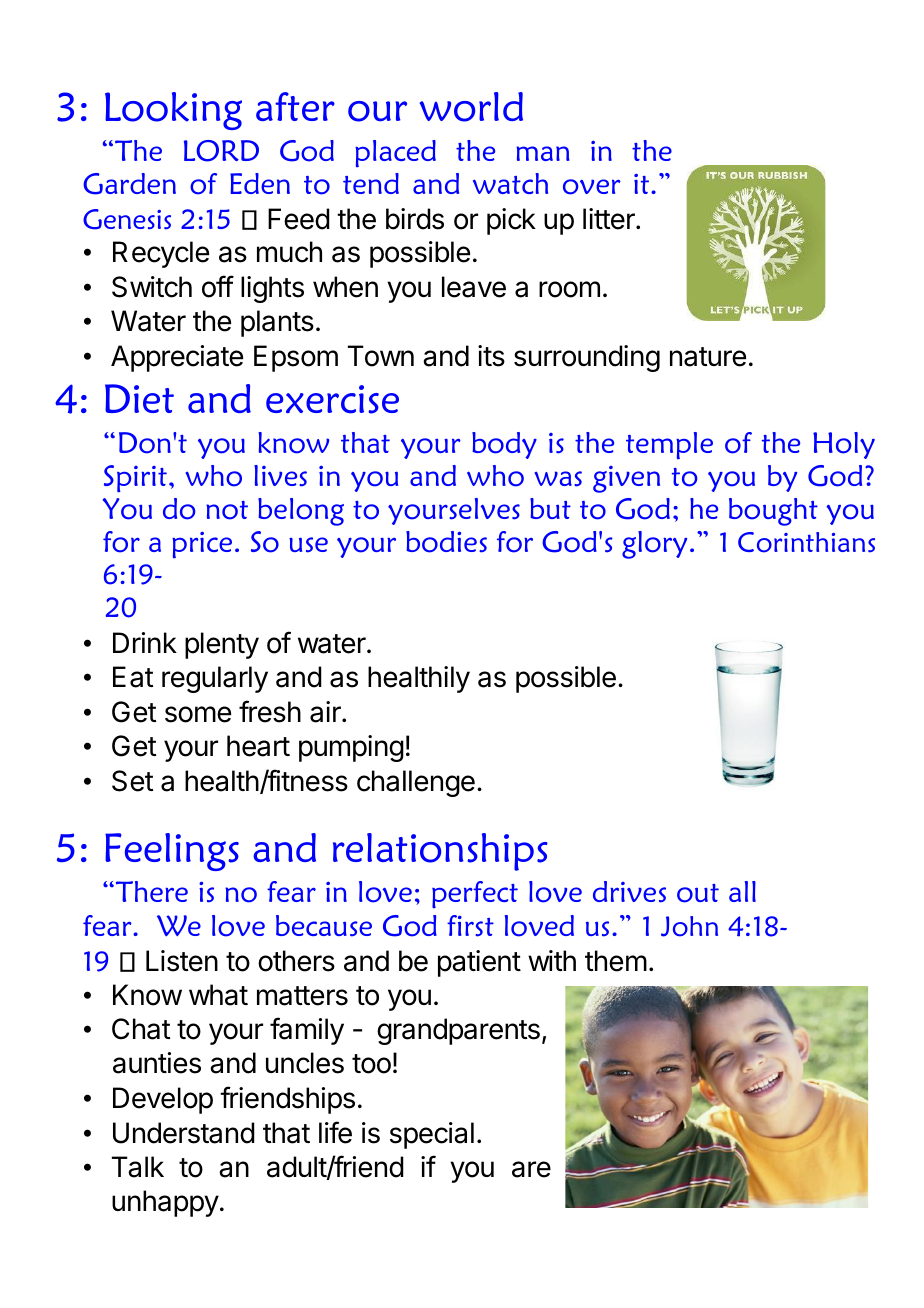 This screenshot has width=924, height=1308. What do you see at coordinates (184, 1133) in the screenshot?
I see `Understand` at bounding box center [184, 1133].
